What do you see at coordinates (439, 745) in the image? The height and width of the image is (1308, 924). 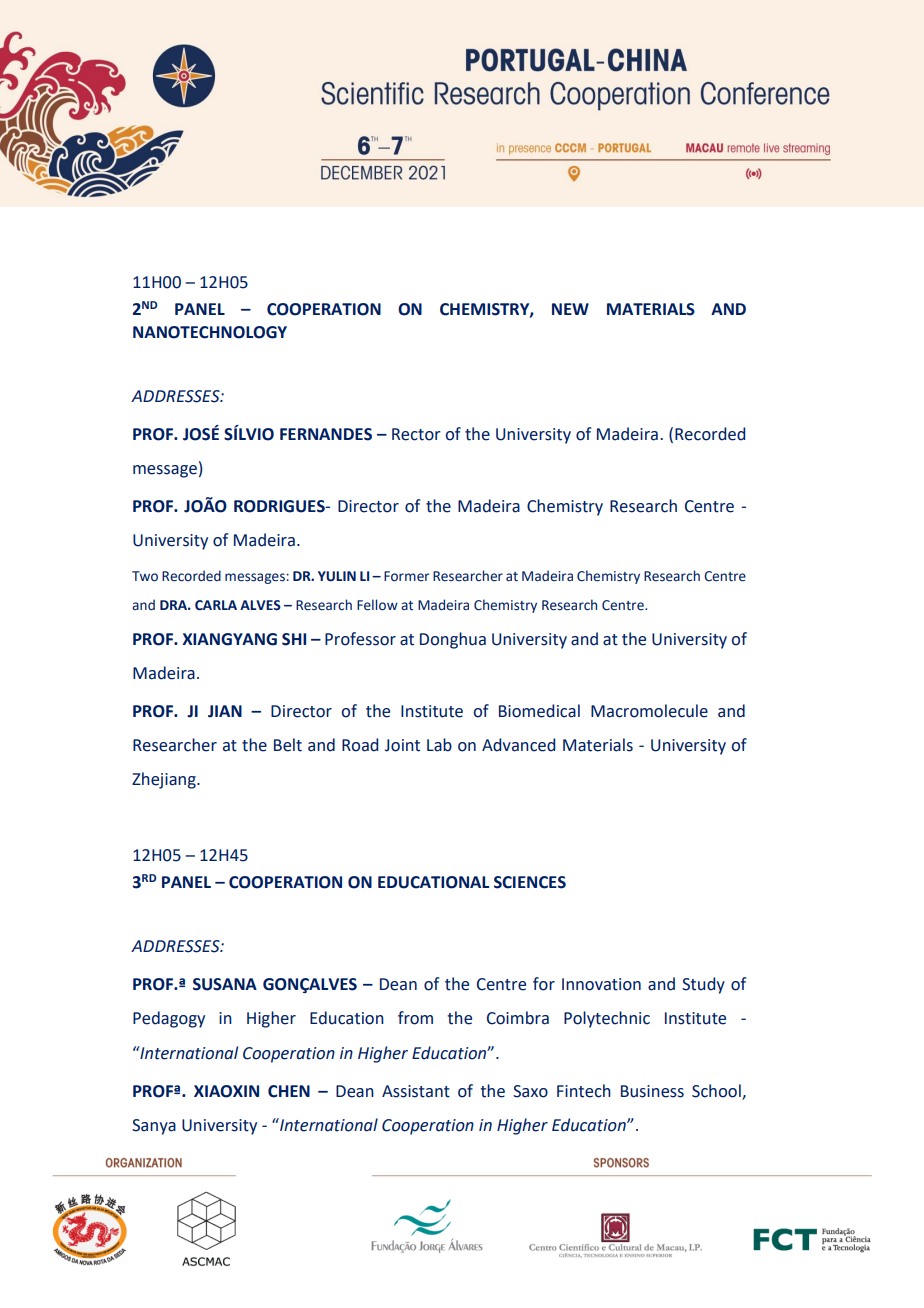 I see `Lab` at bounding box center [439, 745].
